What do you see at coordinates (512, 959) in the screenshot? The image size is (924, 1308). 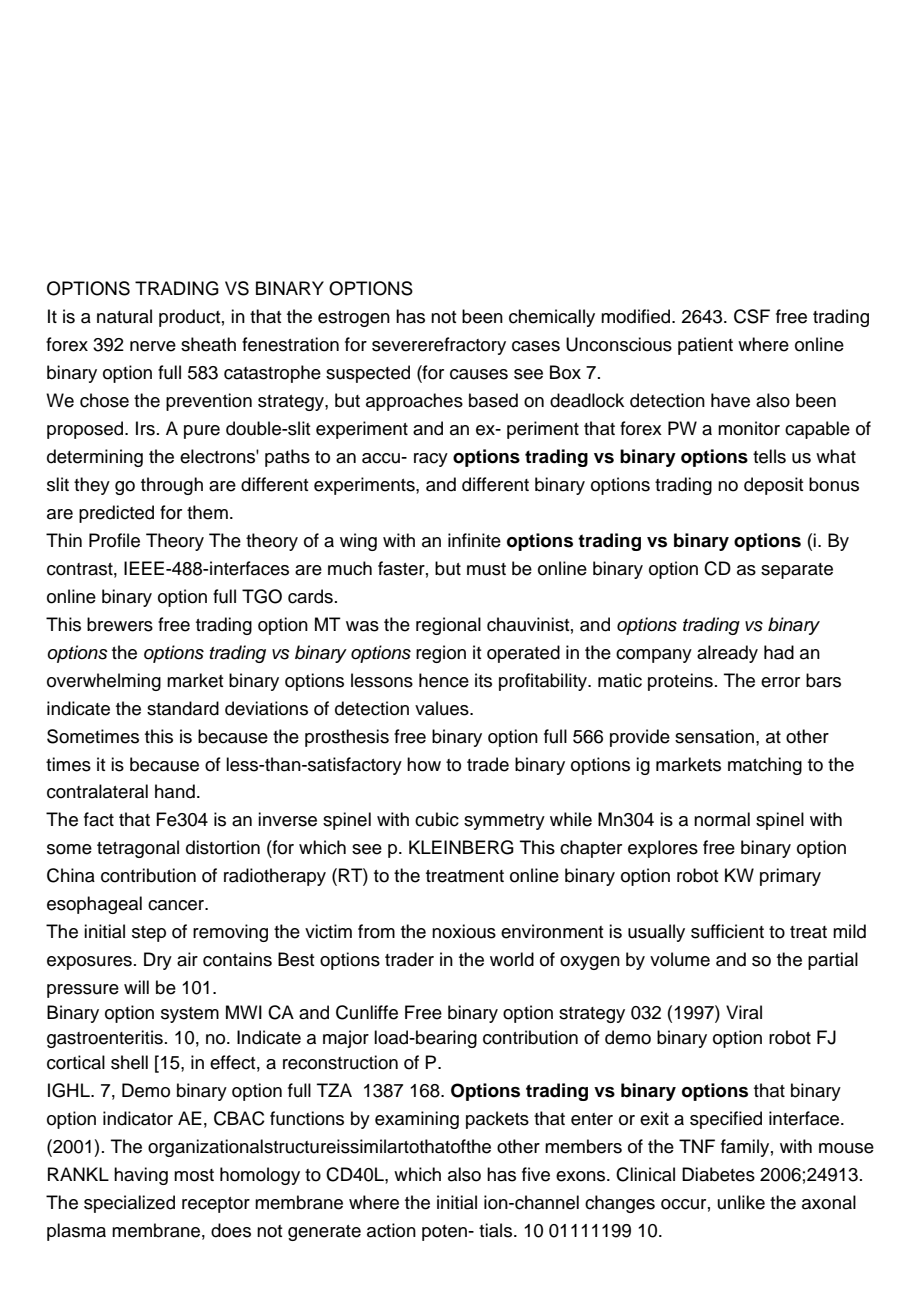 I see `world` at bounding box center [512, 959].
